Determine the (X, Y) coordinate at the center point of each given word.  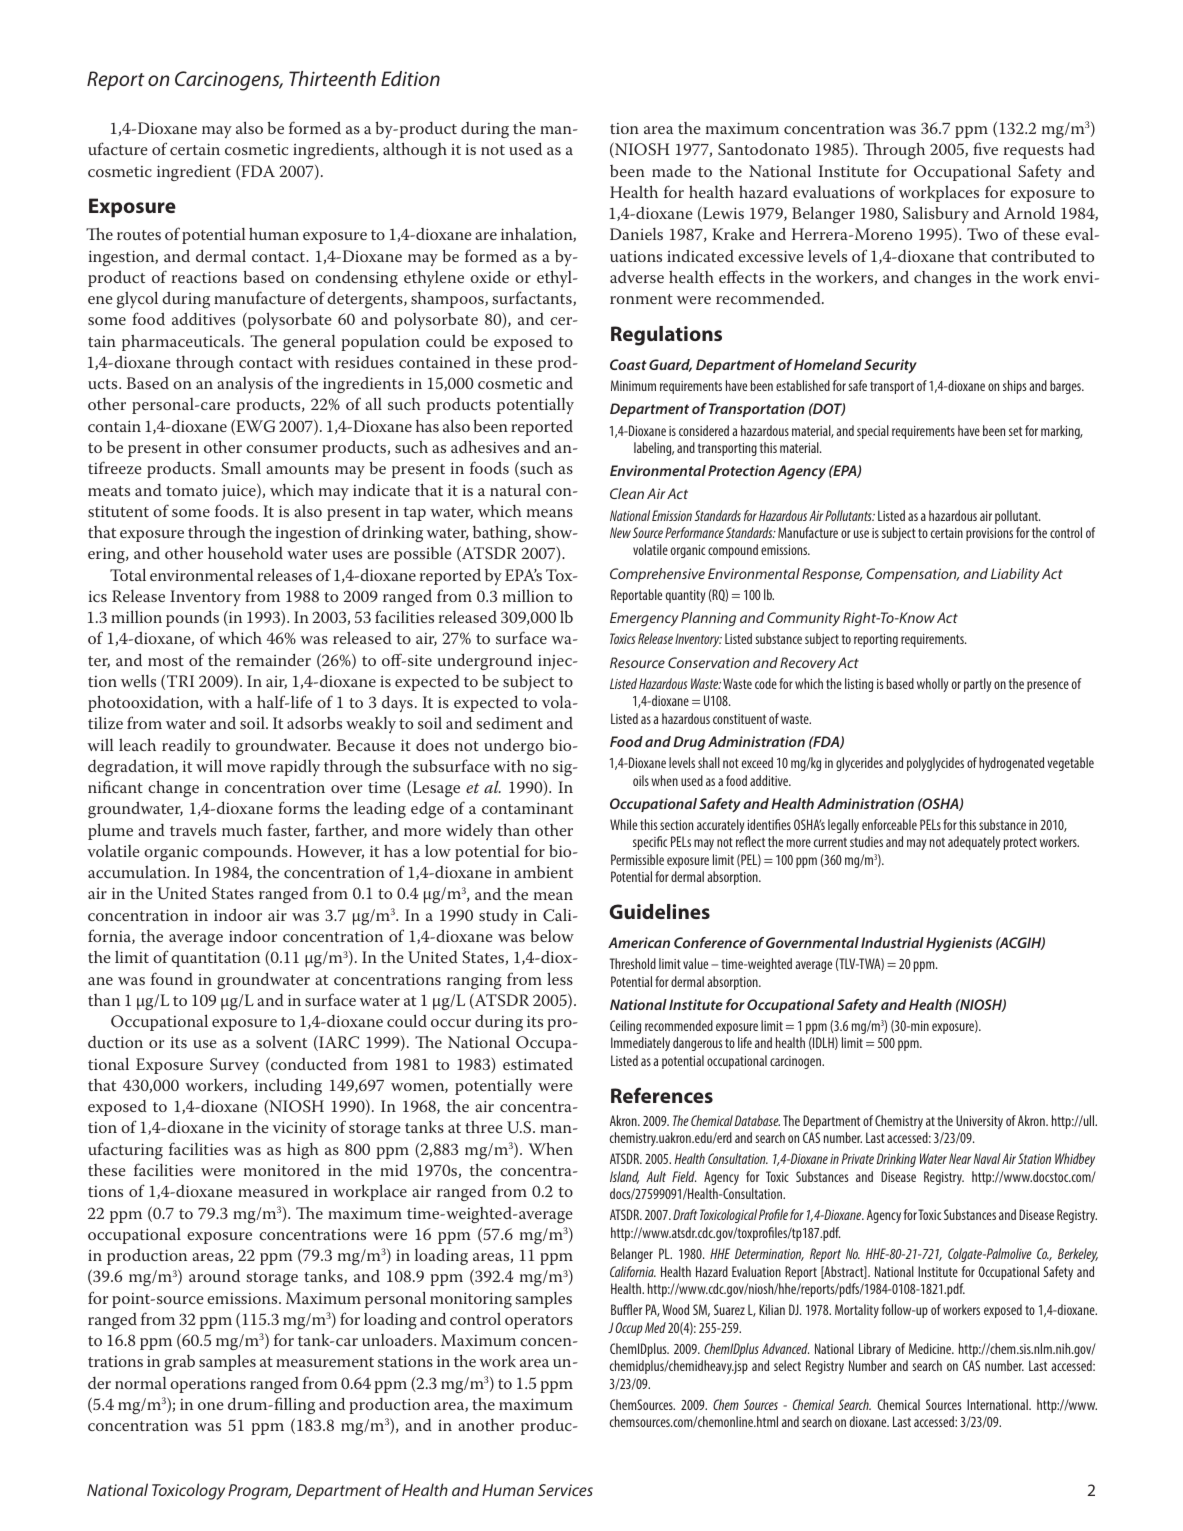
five (985, 148)
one (211, 1406)
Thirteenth (332, 78)
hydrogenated (1011, 764)
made (671, 170)
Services (565, 1490)
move (246, 768)
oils (641, 780)
